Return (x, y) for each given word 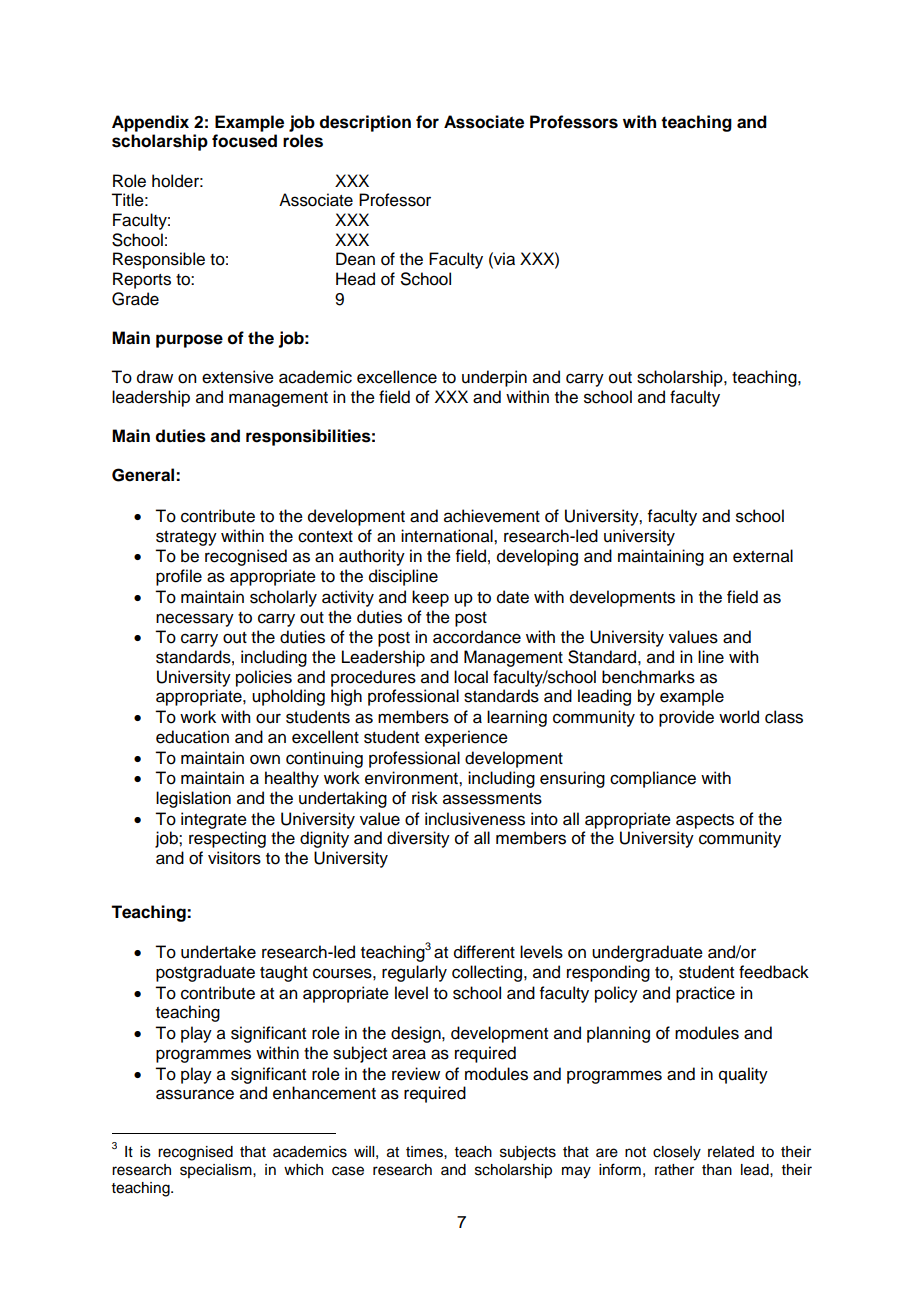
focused (244, 141)
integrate (214, 820)
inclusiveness (475, 819)
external (763, 556)
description (365, 123)
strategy (186, 538)
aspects (705, 821)
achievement (492, 516)
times (425, 1152)
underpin (494, 378)
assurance (195, 1094)
